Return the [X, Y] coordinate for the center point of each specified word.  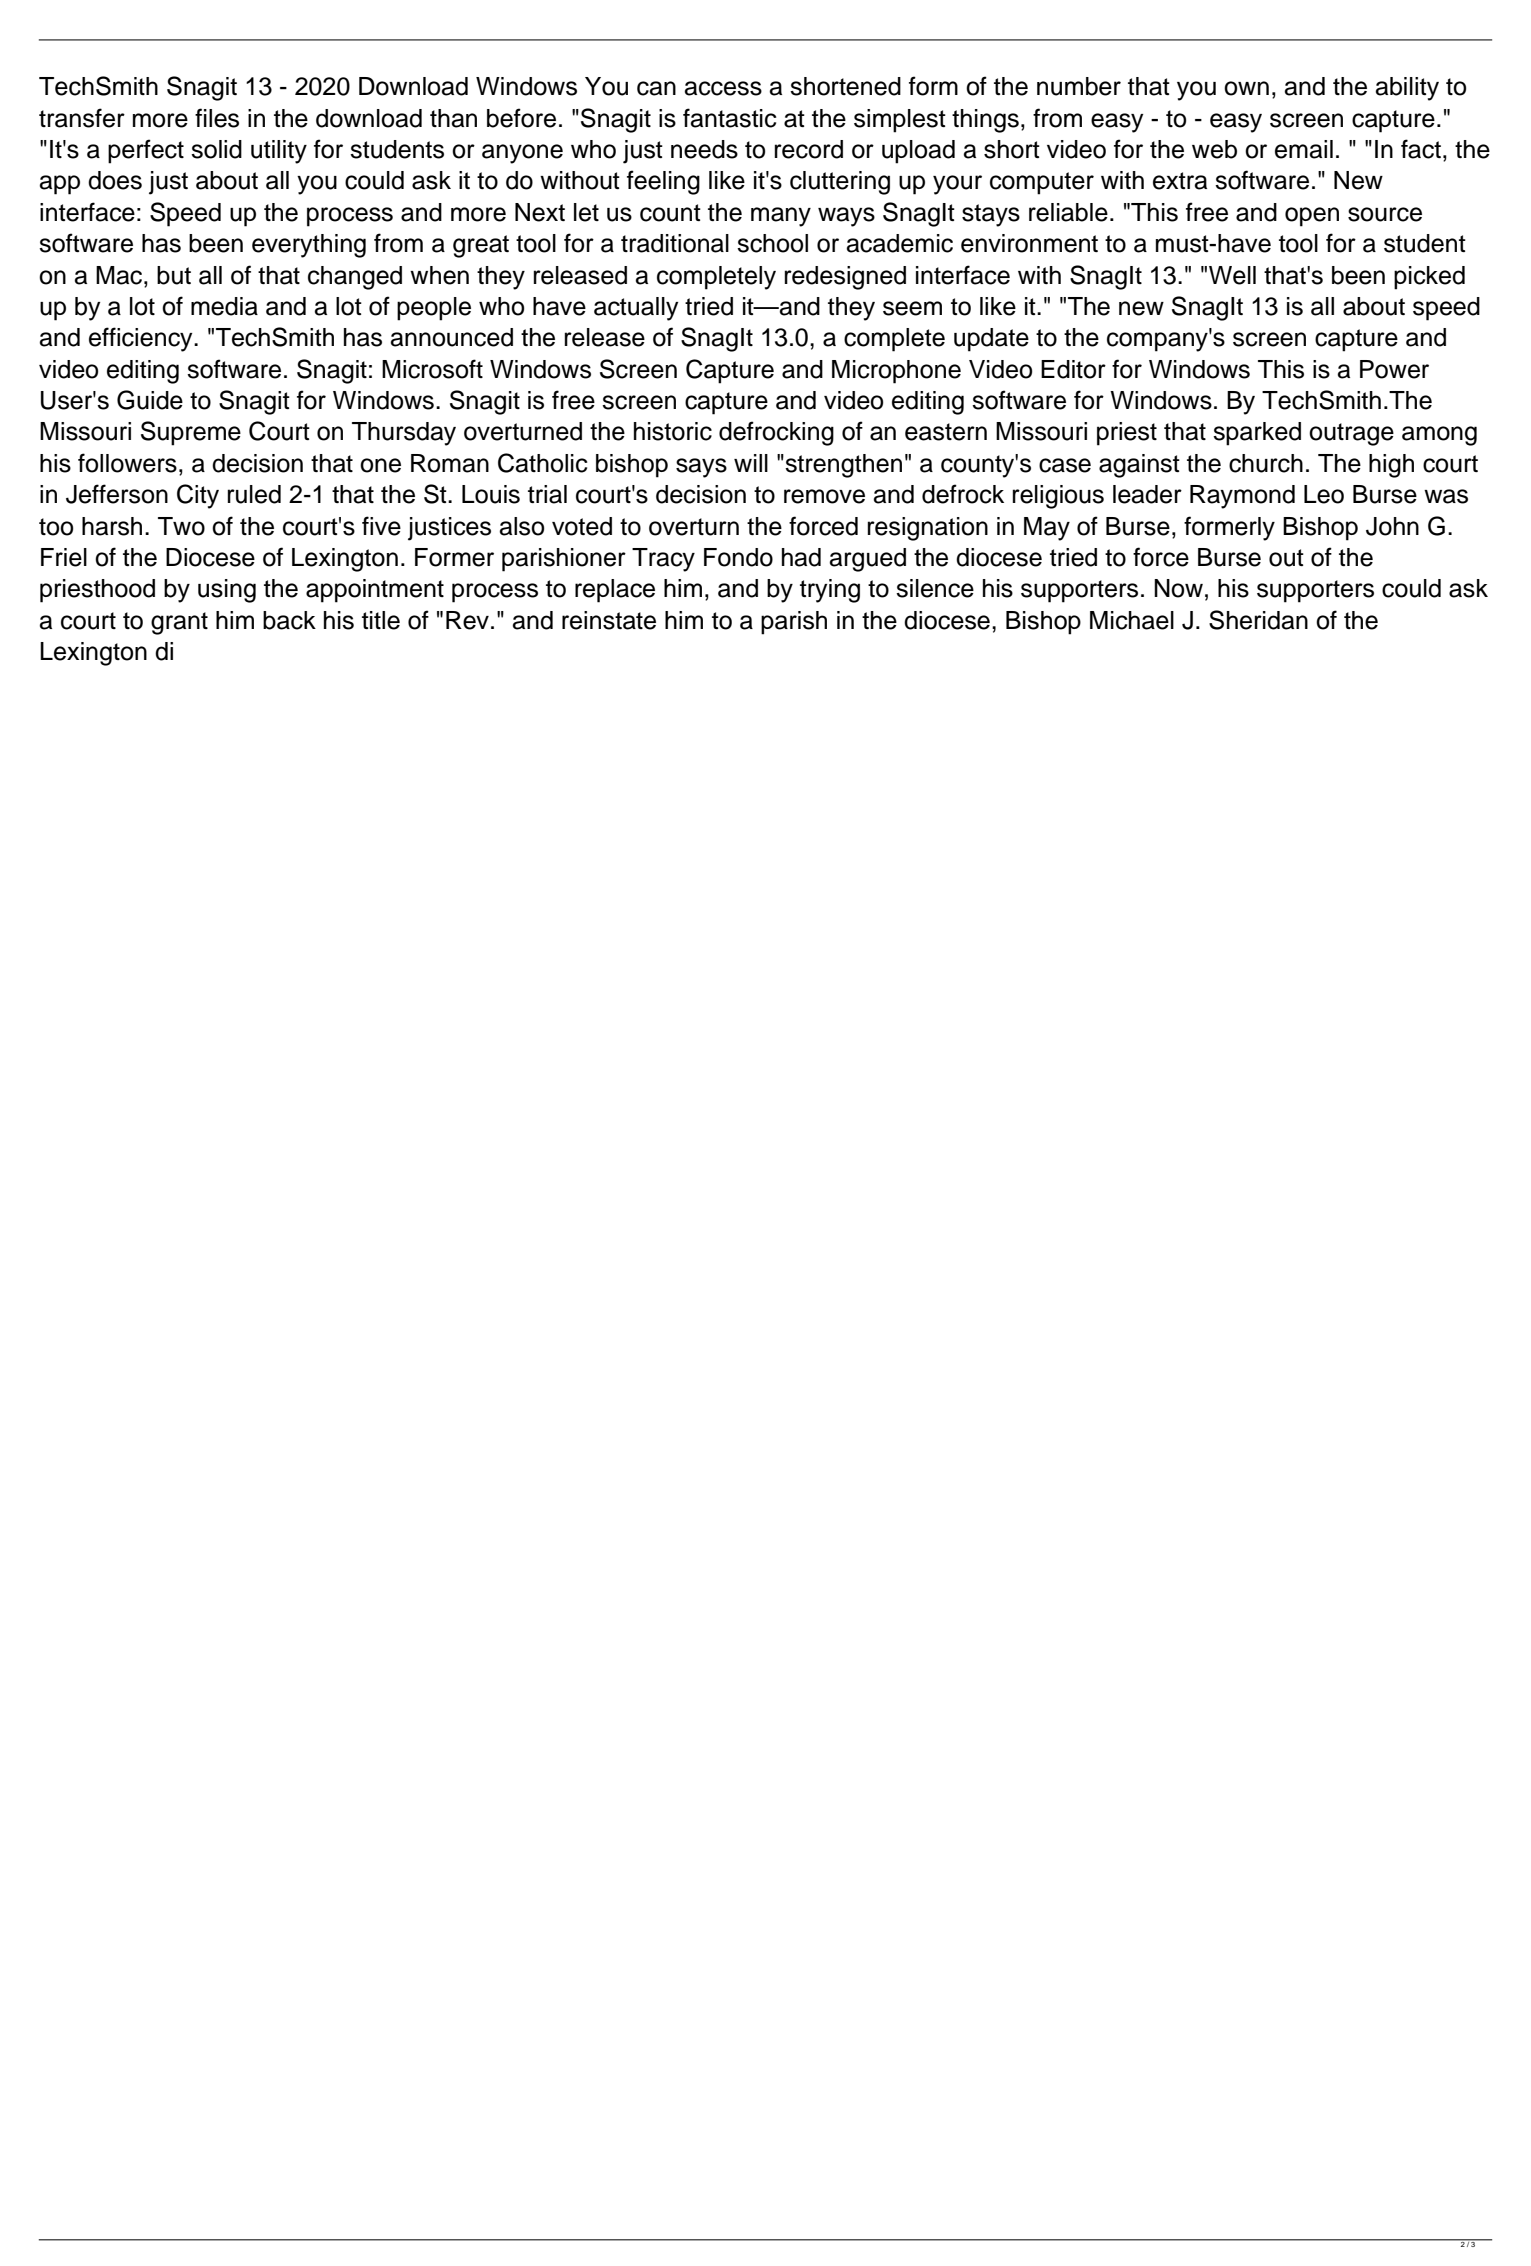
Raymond [1242, 497]
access [723, 88]
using [227, 591]
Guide [150, 400]
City [198, 496]
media [224, 306]
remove [824, 496]
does [115, 180]
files [217, 118]
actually [636, 309]
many [781, 217]
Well [1232, 275]
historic [673, 431]
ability [1407, 89]
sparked [1257, 434]
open [1312, 217]
